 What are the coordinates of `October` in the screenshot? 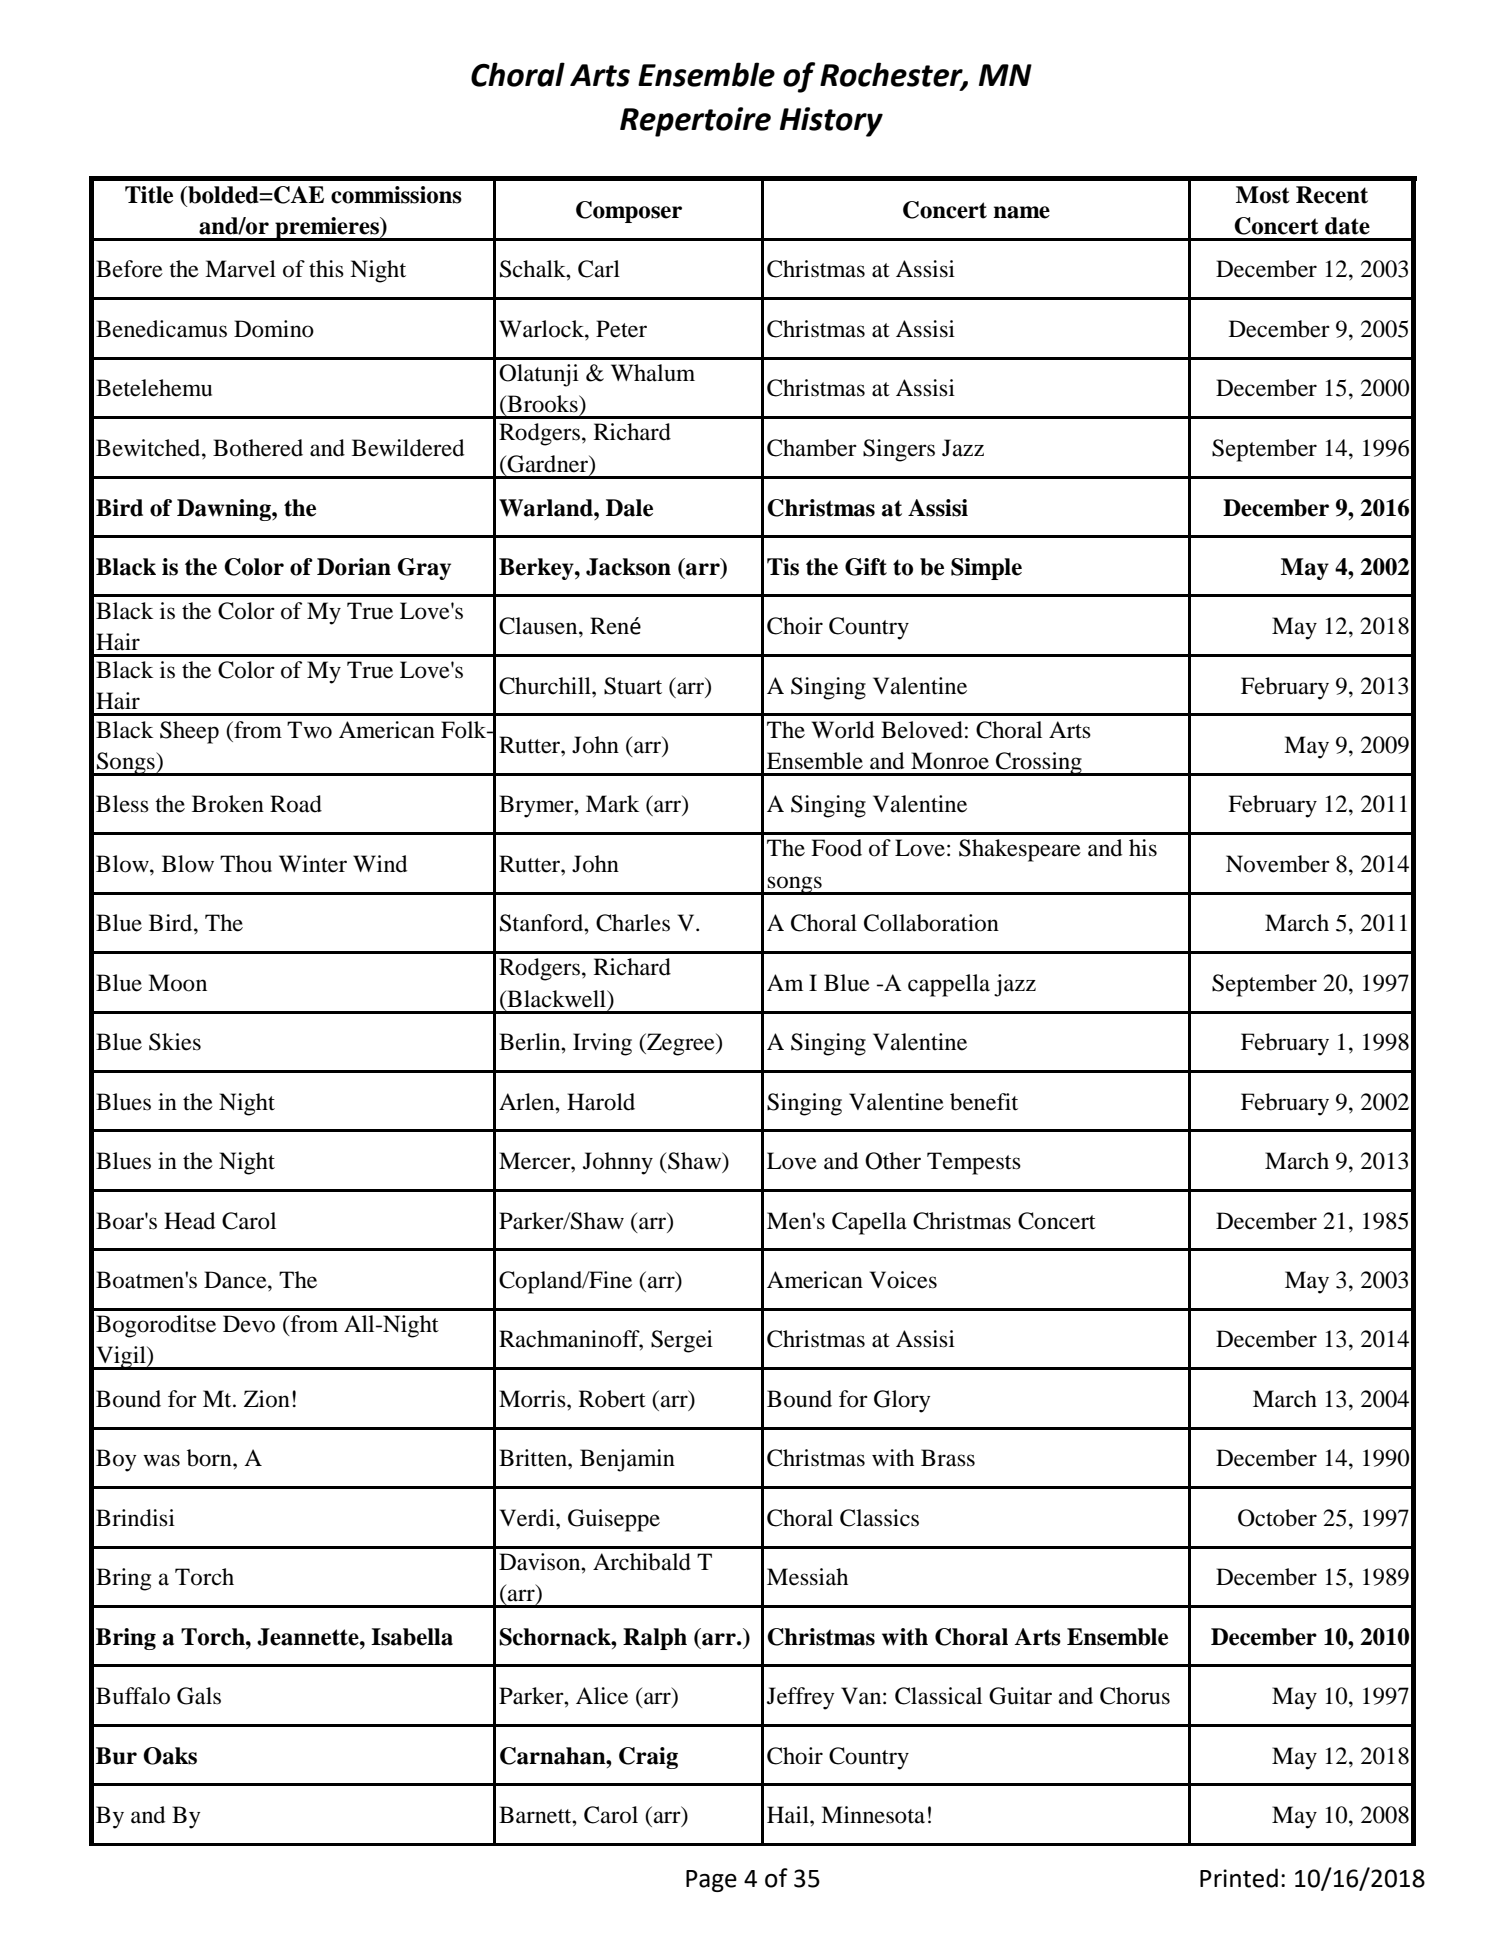 It's located at (1277, 1518).
